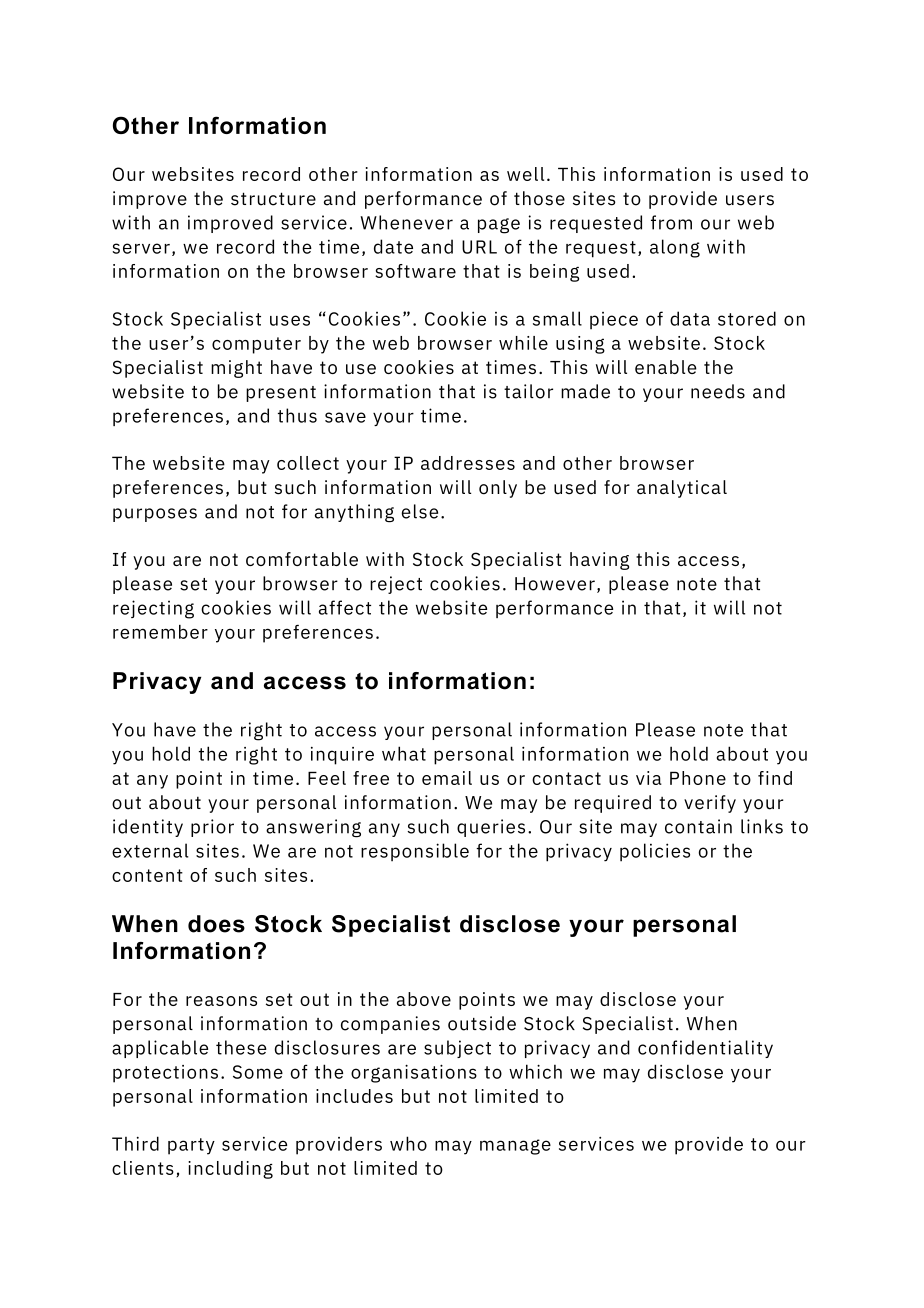  I want to click on does, so click(216, 924).
